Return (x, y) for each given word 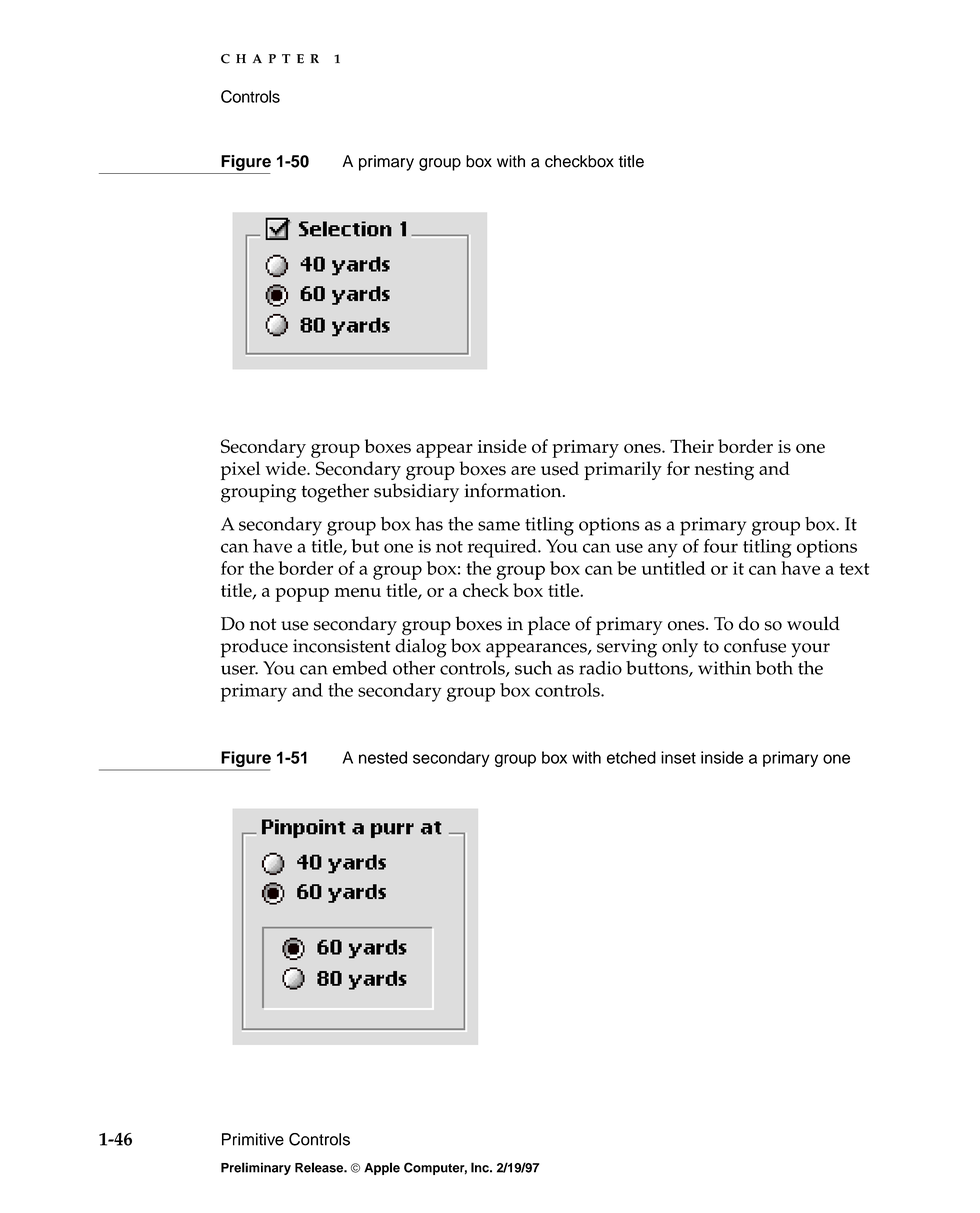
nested (383, 757)
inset (678, 757)
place (549, 625)
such (533, 668)
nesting (724, 471)
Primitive (253, 1139)
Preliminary (256, 1168)
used (560, 468)
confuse (755, 645)
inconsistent (342, 646)
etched (631, 757)
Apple (382, 1168)
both (774, 668)
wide (286, 468)
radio (600, 668)
